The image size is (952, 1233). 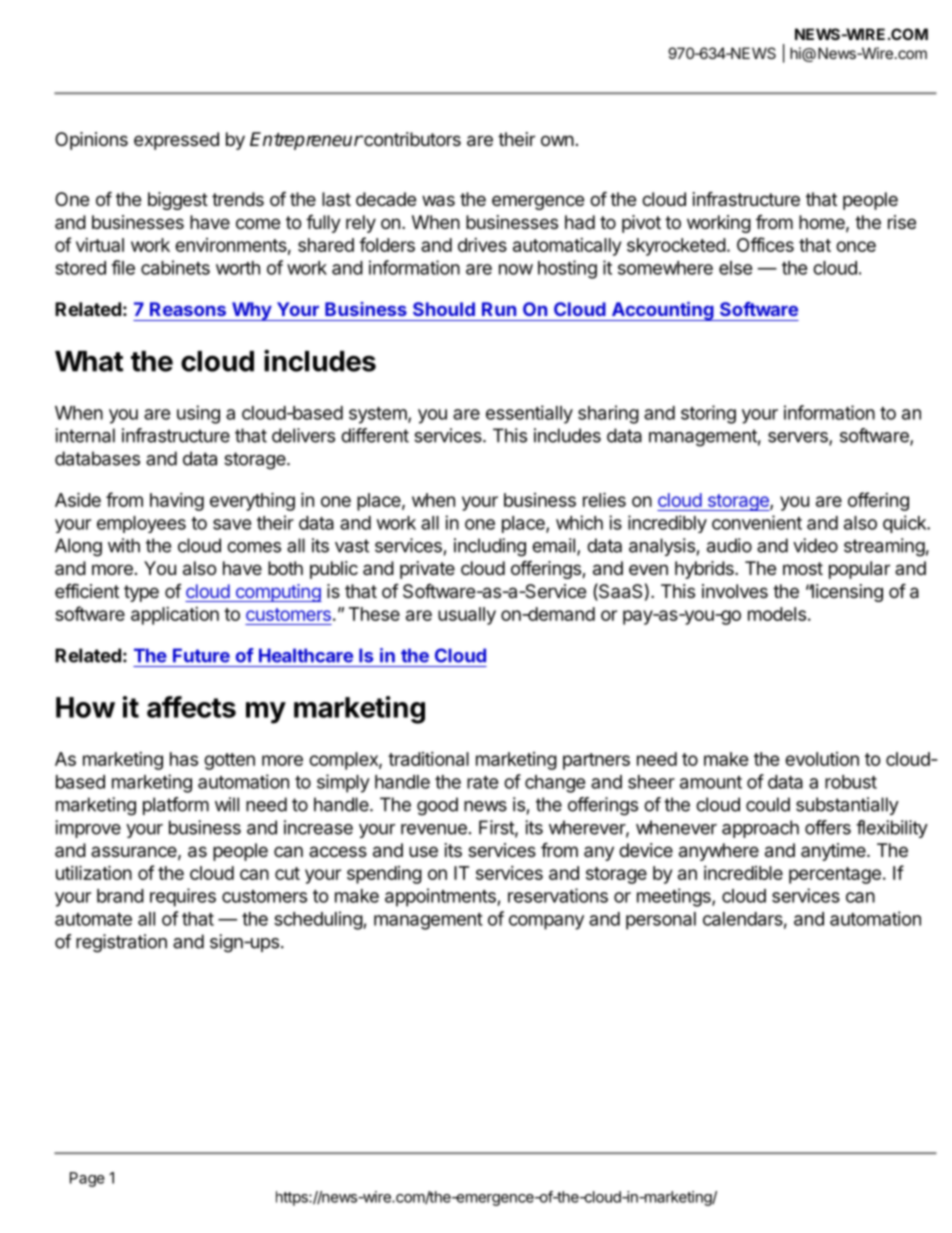 What do you see at coordinates (765, 244) in the document?
I see `Offices` at bounding box center [765, 244].
